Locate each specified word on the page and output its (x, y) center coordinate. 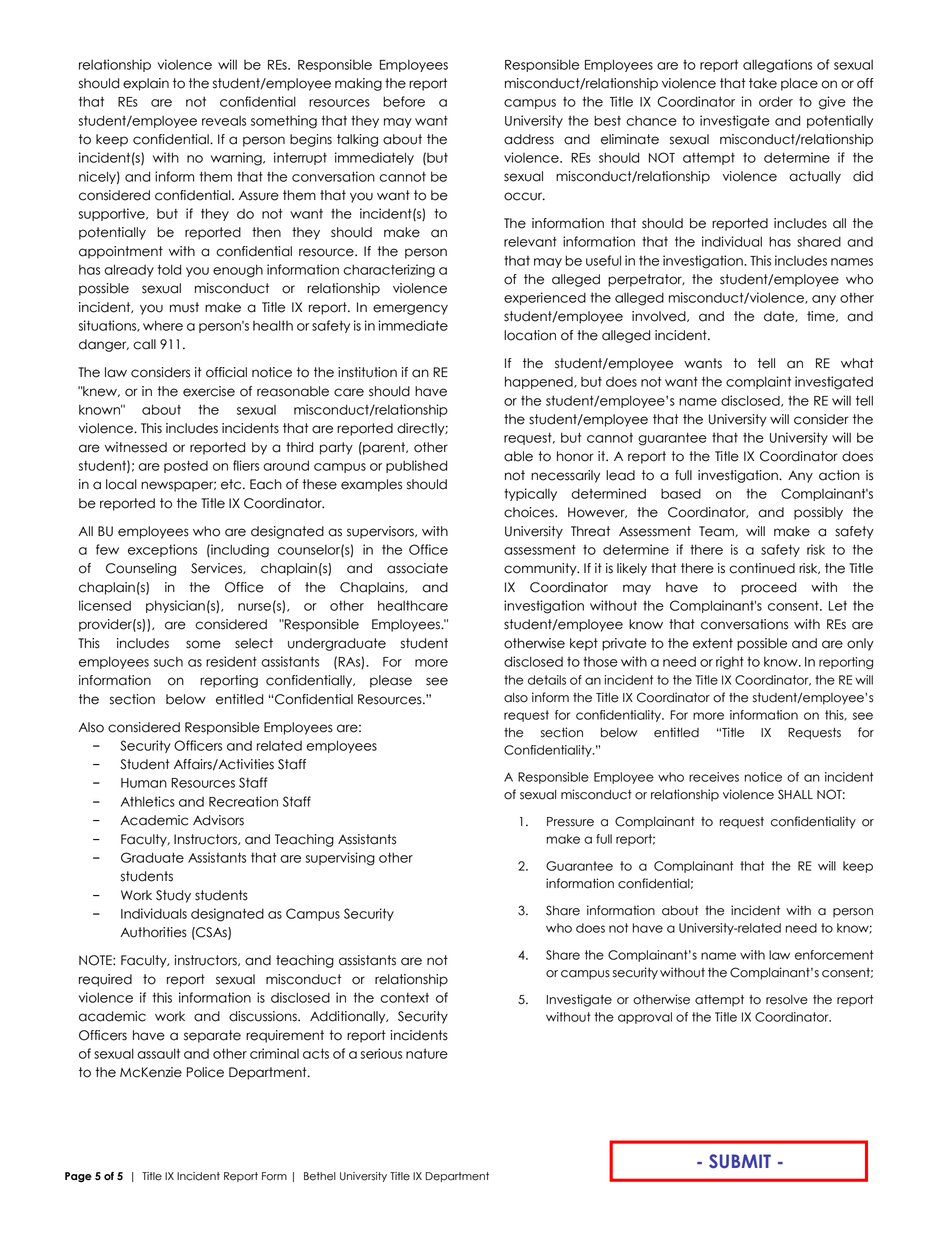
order (776, 101)
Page (78, 1177)
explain (146, 84)
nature (427, 1054)
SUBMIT (740, 1161)
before (404, 101)
